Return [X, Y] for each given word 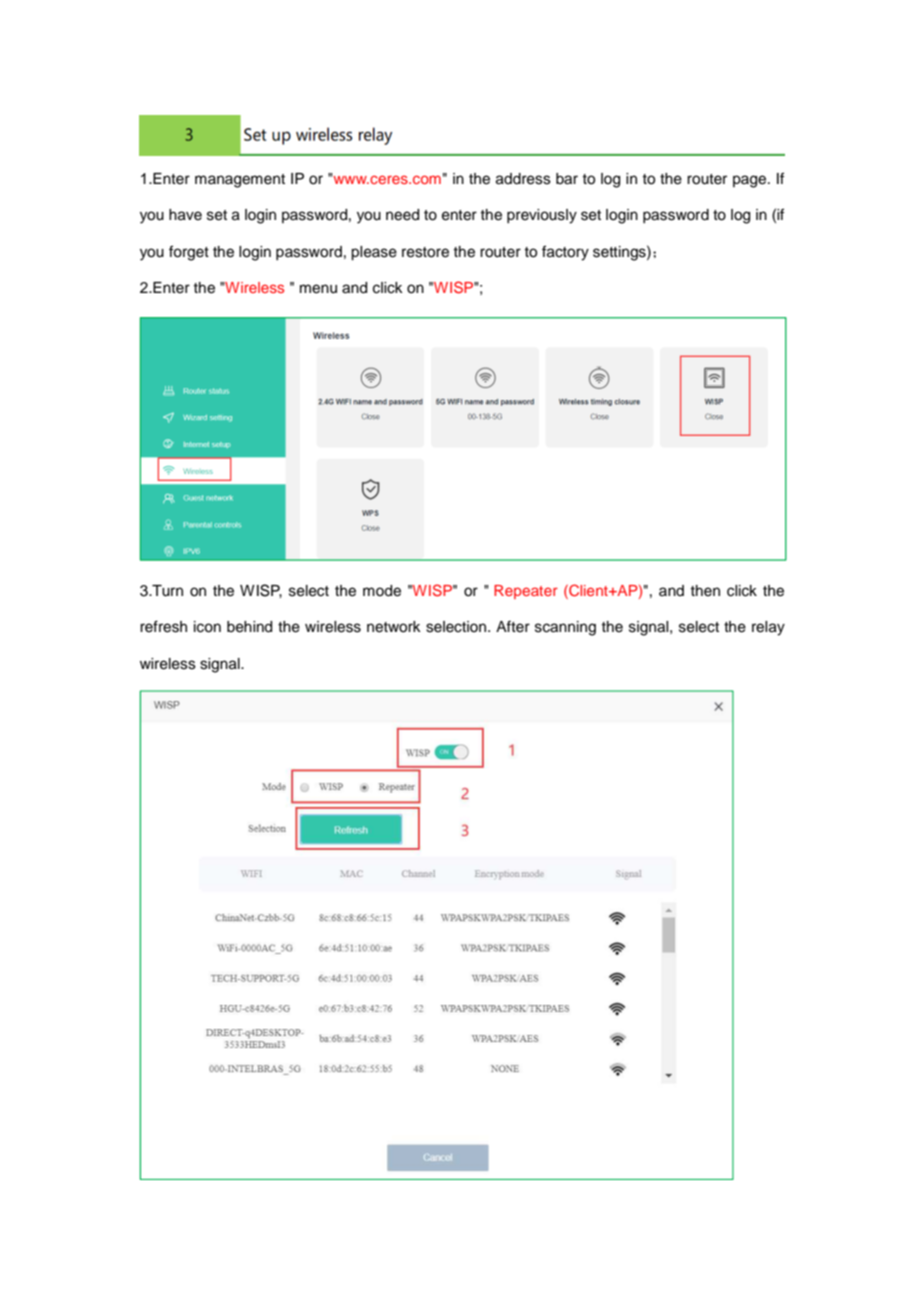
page [751, 181]
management [240, 181]
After [513, 626]
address [523, 179]
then [705, 591]
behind [249, 627]
